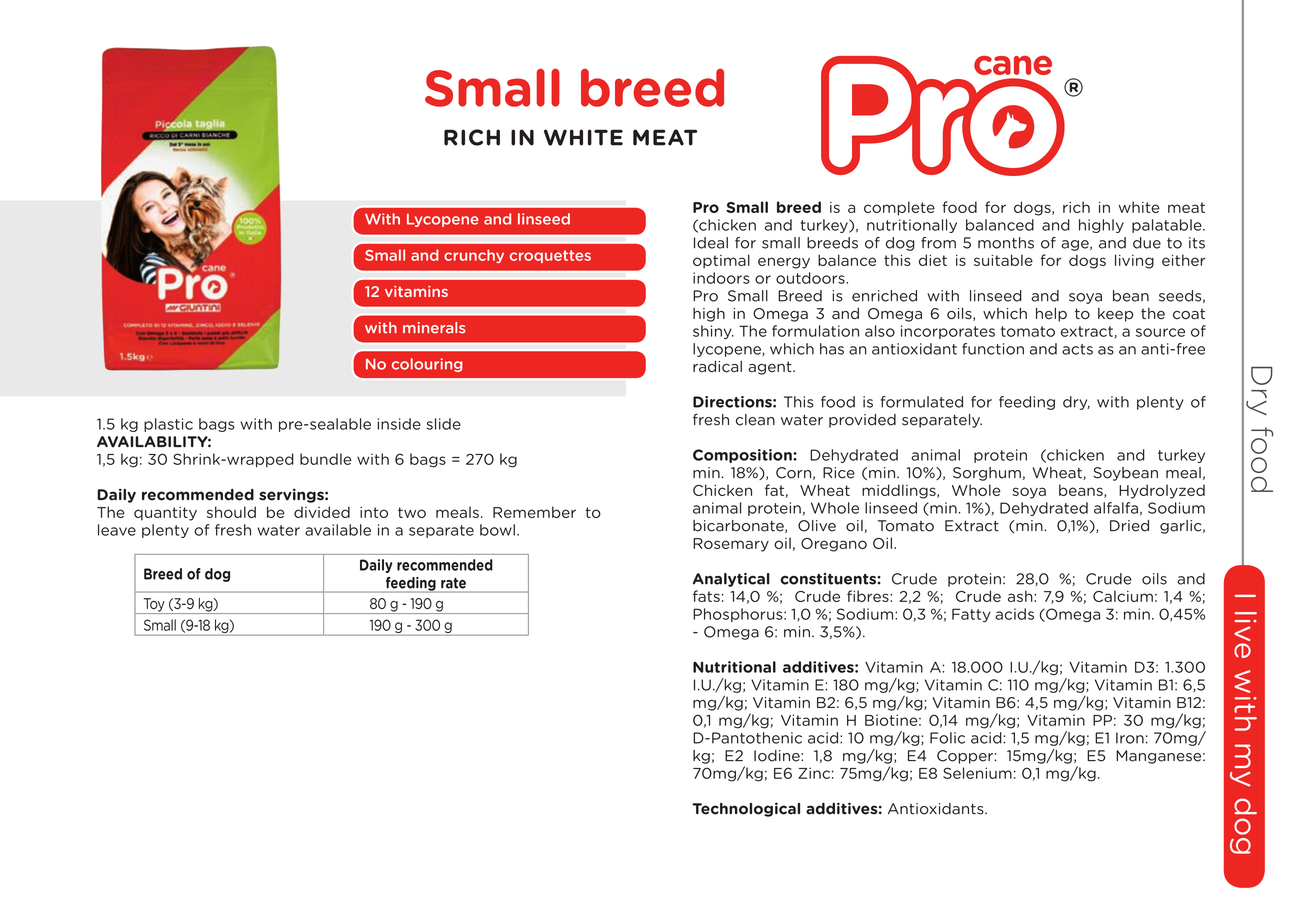  What do you see at coordinates (755, 420) in the screenshot?
I see `clean` at bounding box center [755, 420].
